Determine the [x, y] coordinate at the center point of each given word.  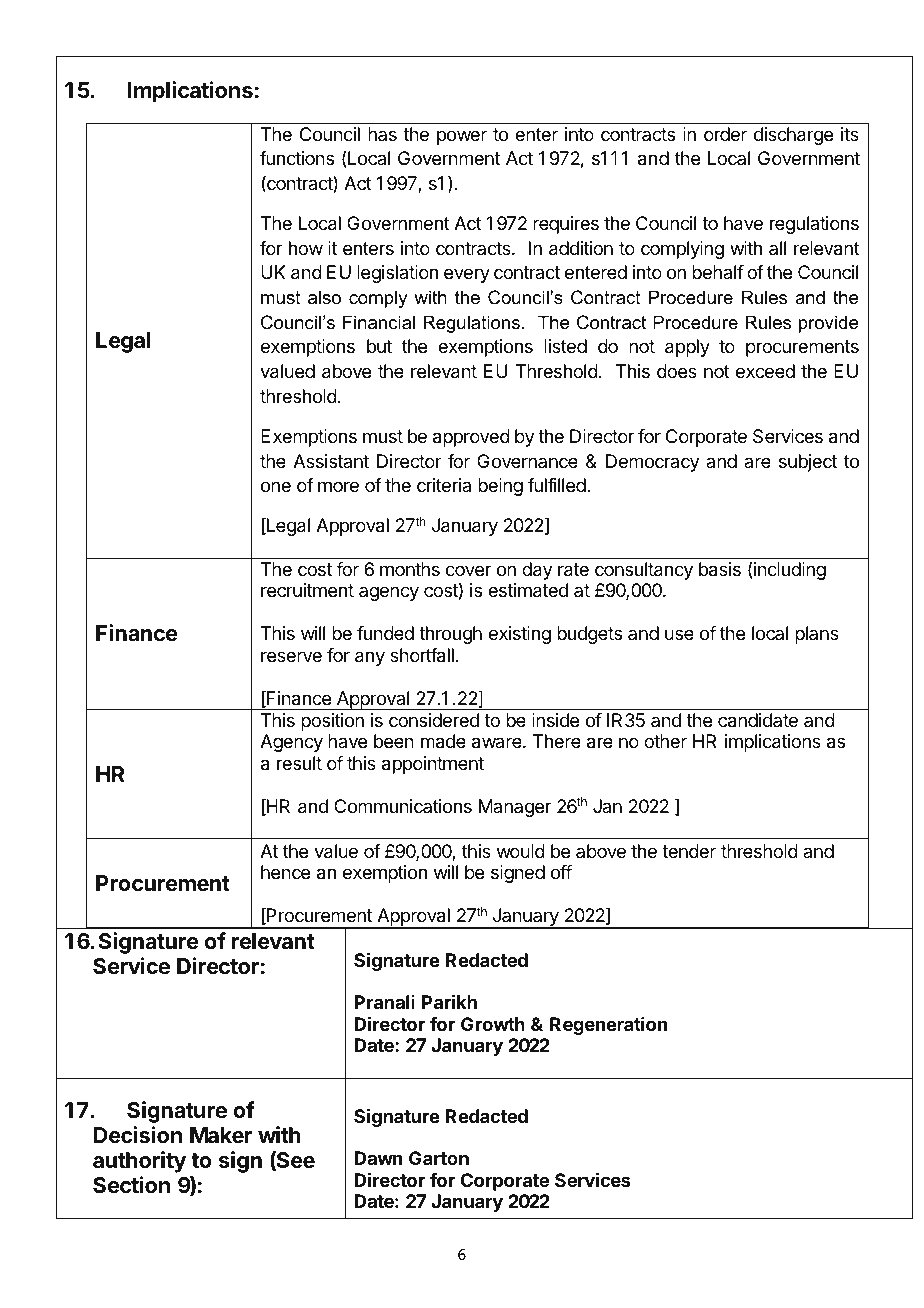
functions [297, 158]
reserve [291, 656]
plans [817, 635]
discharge [793, 136]
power [462, 137]
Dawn [378, 1158]
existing [520, 635]
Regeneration [608, 1026]
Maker [221, 1135]
